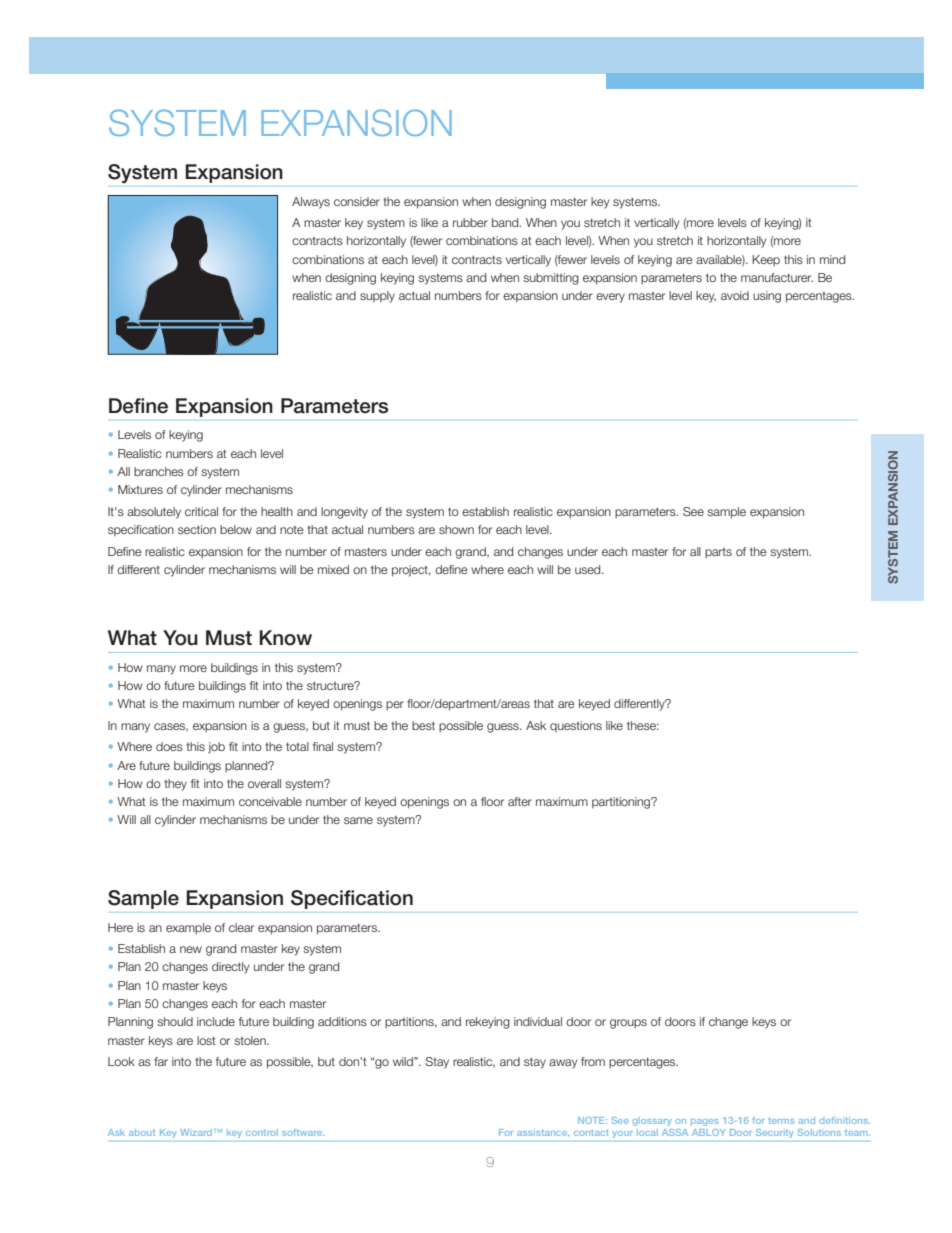 Image resolution: width=952 pixels, height=1233 pixels. I want to click on parts, so click(718, 553).
